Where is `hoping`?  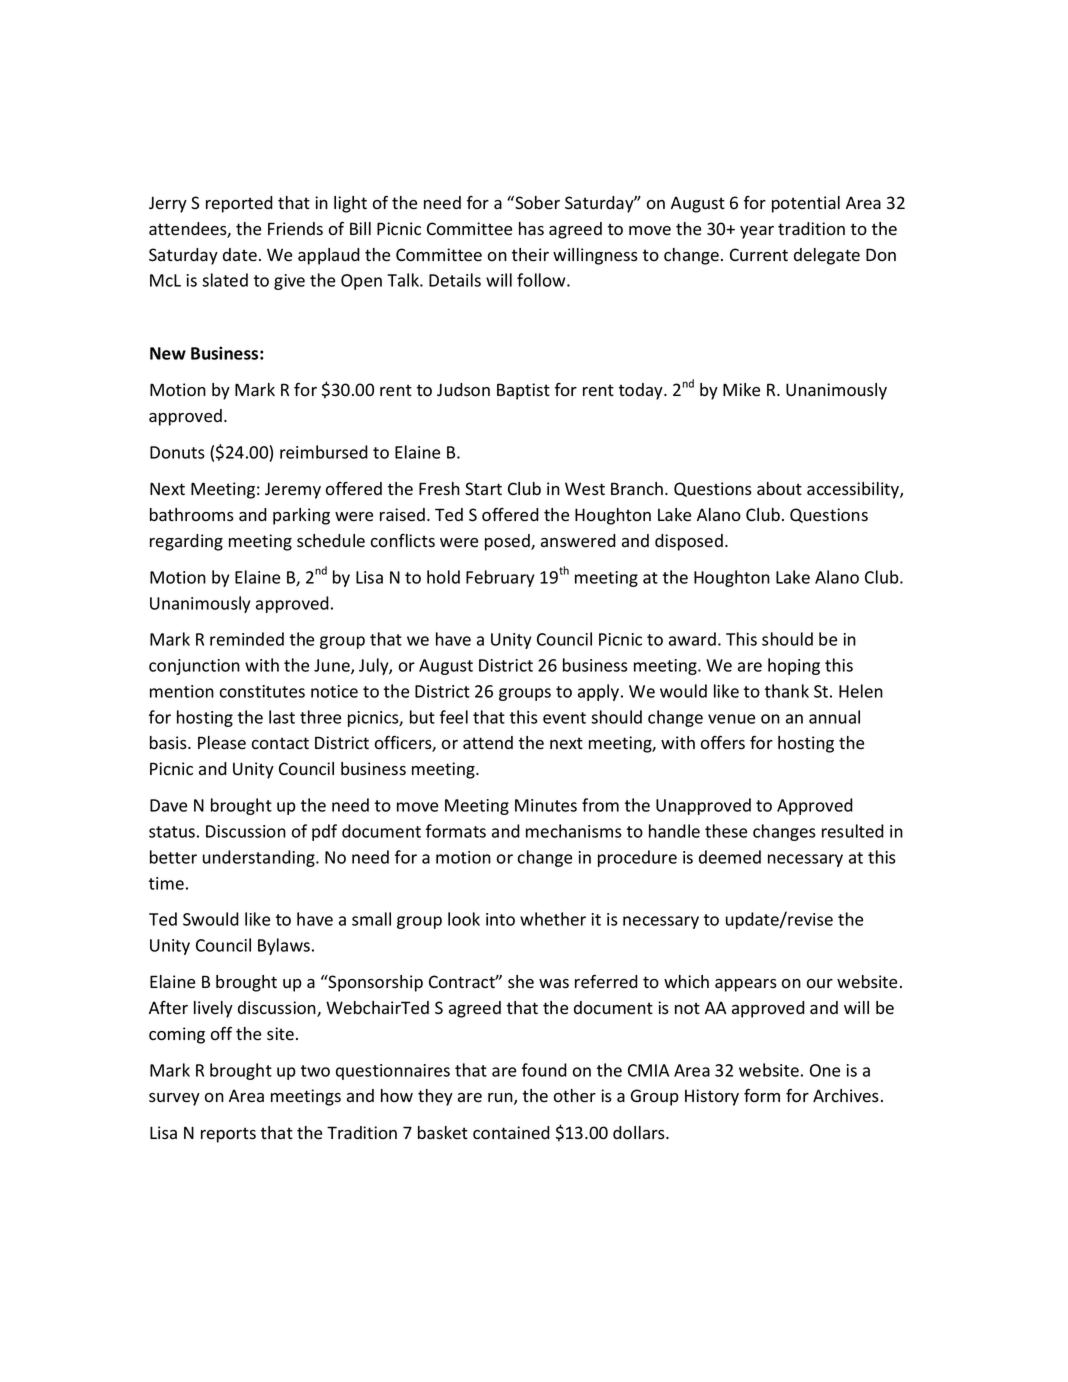
hoping is located at coordinates (794, 666).
